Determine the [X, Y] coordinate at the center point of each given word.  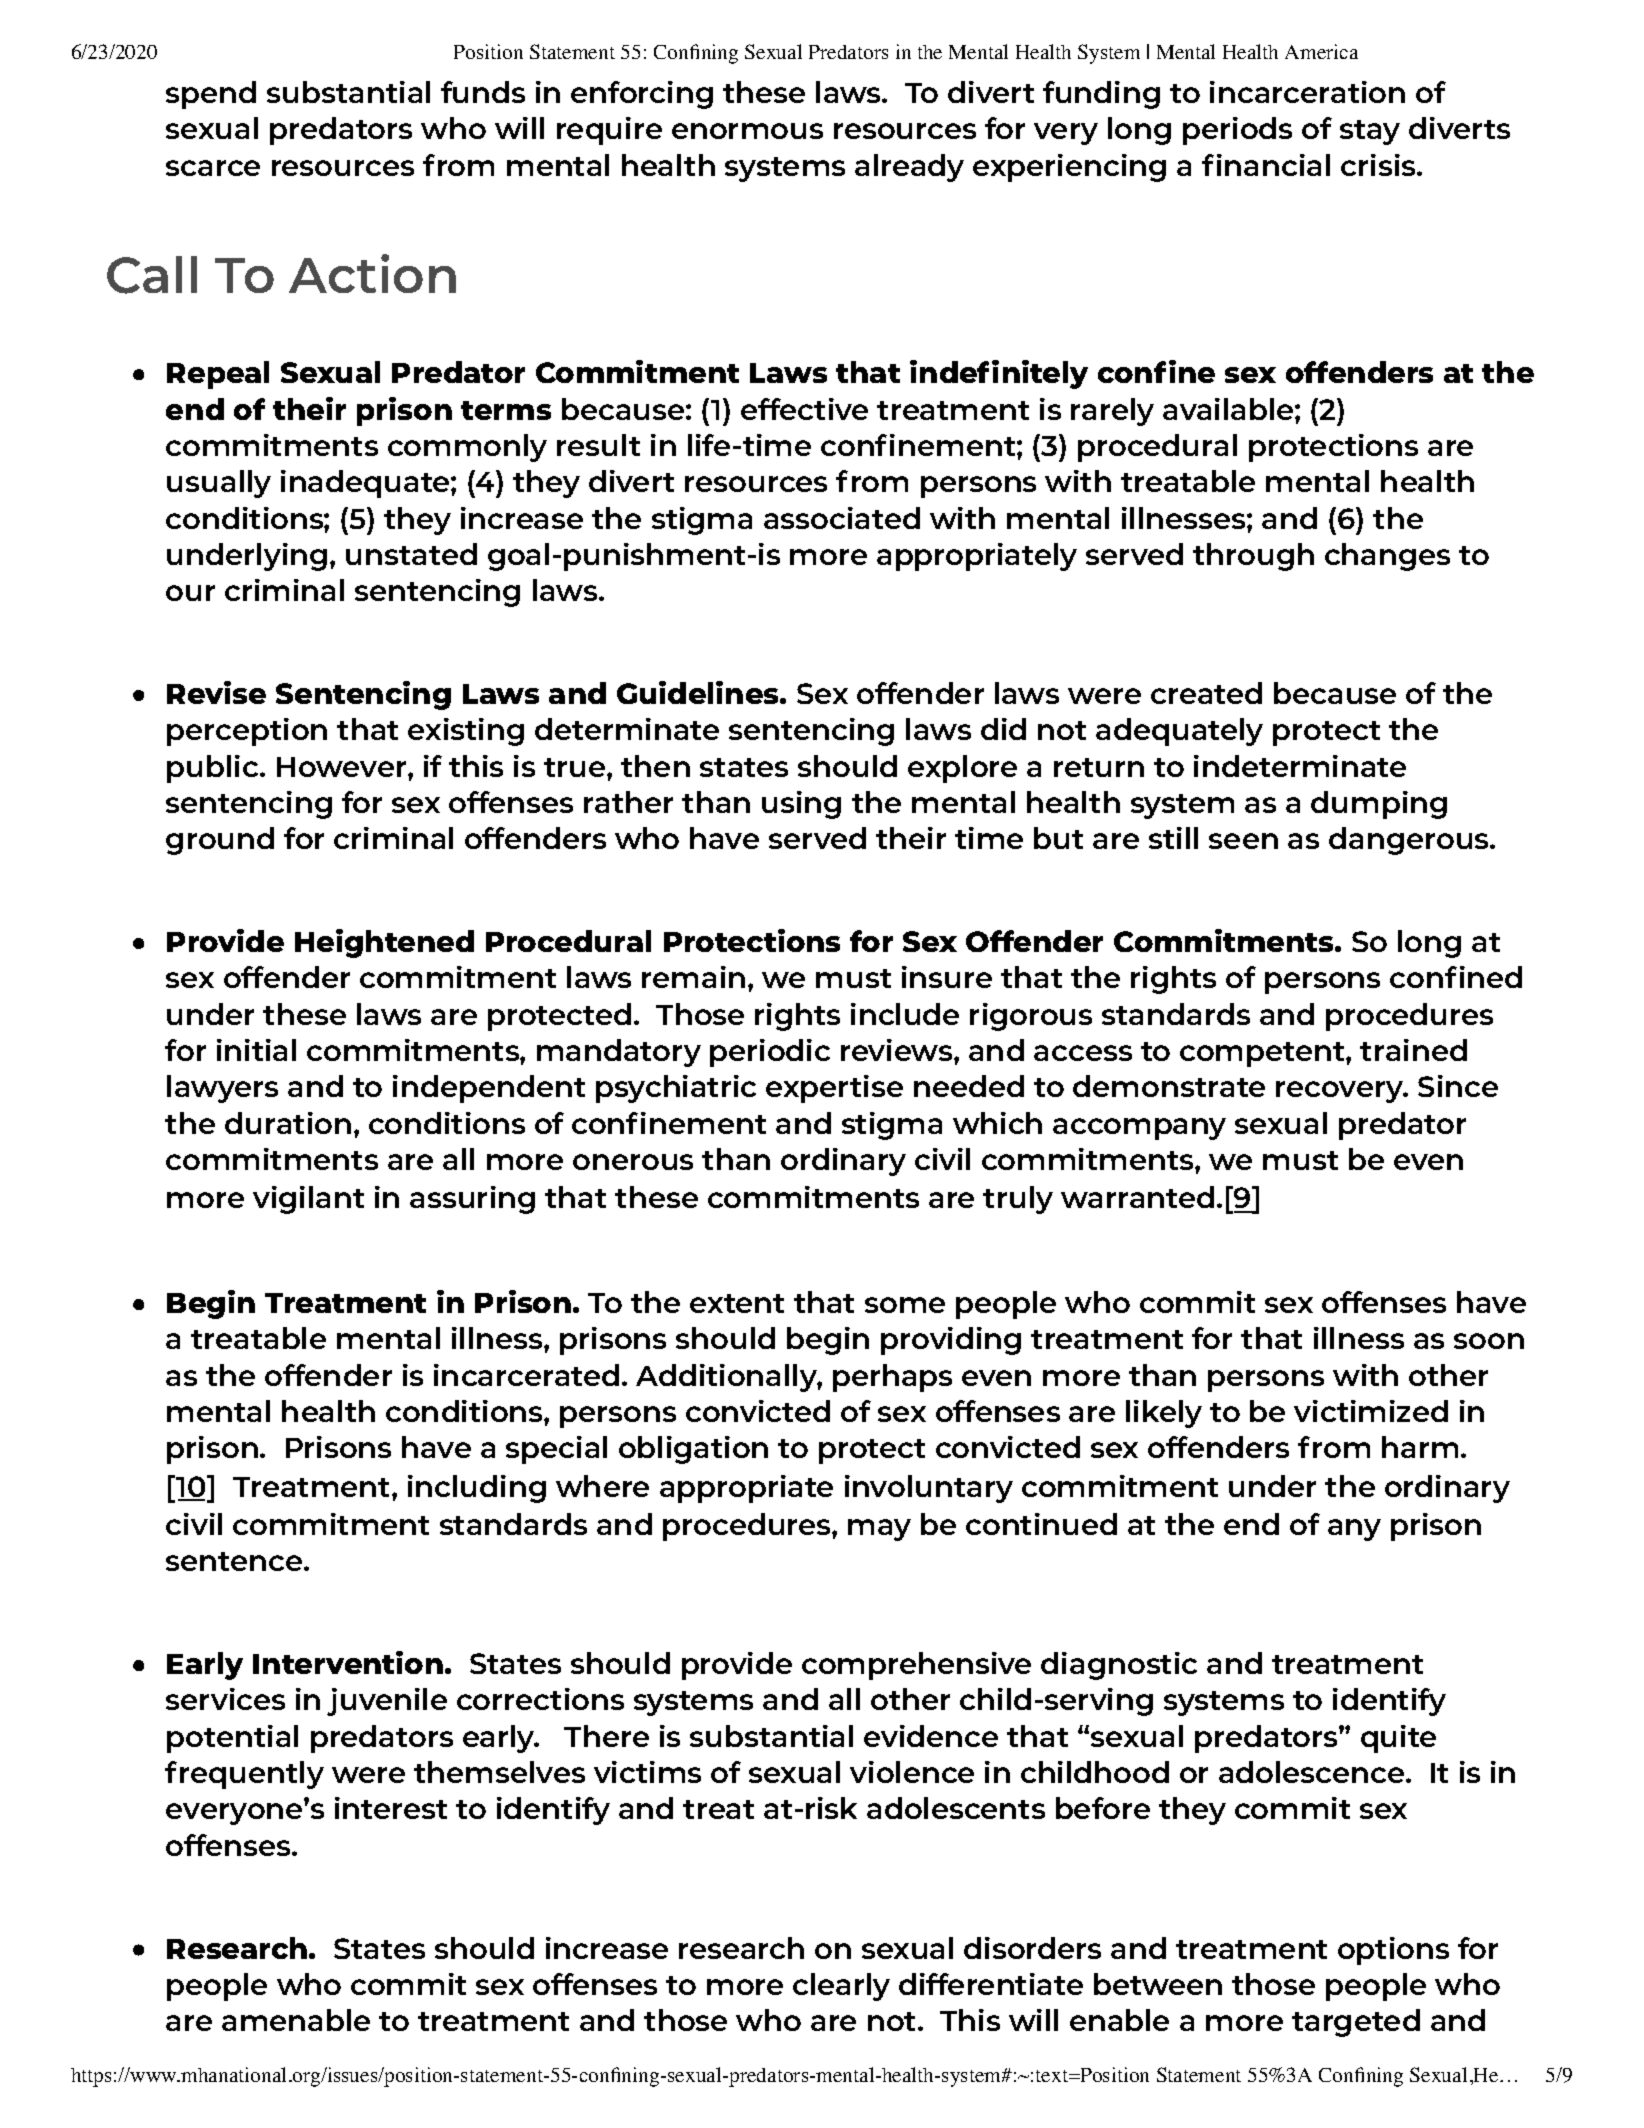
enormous [747, 131]
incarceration [1307, 92]
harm [1420, 1447]
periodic [770, 1053]
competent [1263, 1054]
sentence [235, 1561]
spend [211, 95]
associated [842, 518]
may [879, 1530]
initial [256, 1050]
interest [391, 1808]
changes [1387, 557]
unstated [411, 554]
